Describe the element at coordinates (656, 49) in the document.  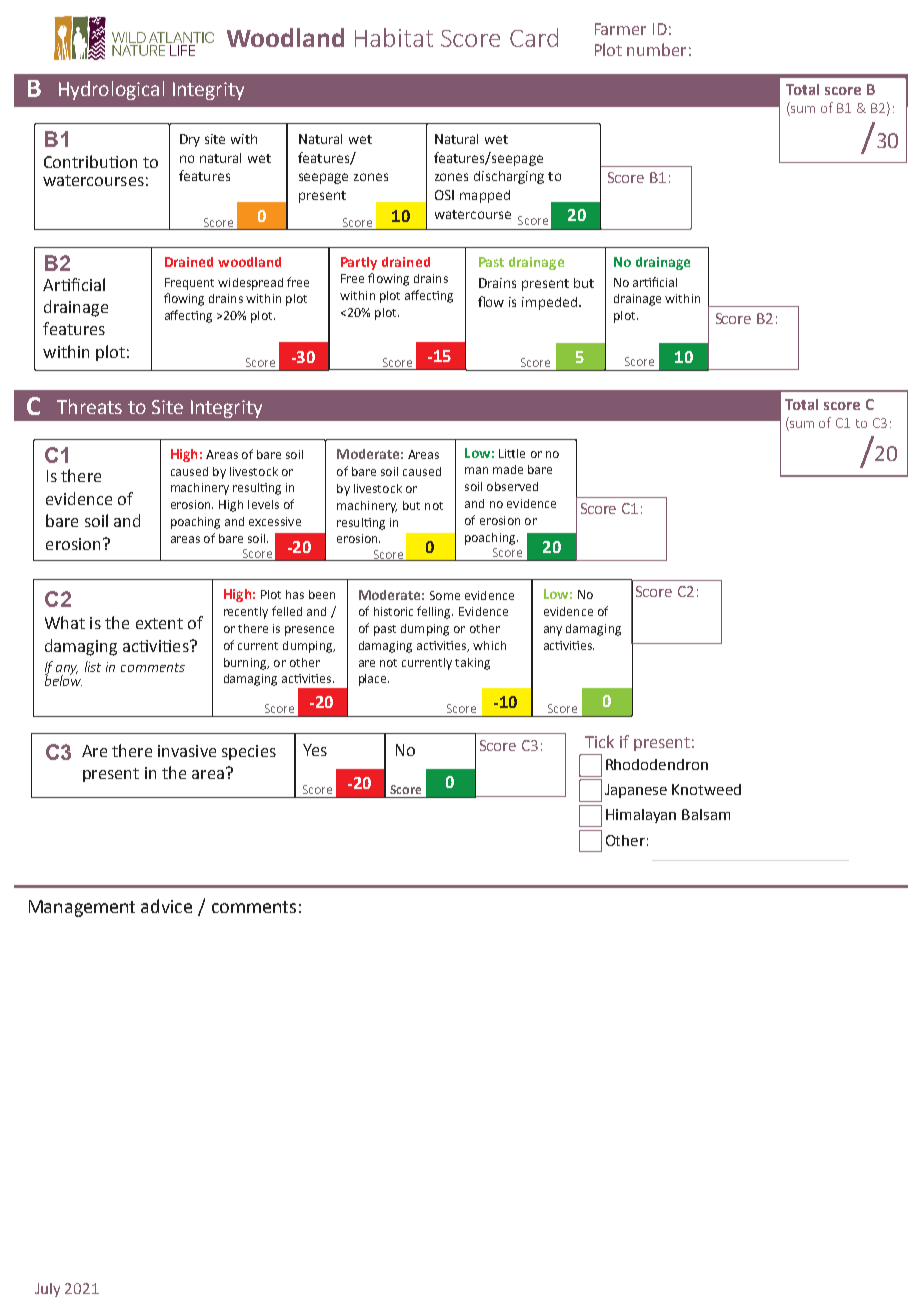
I see `number` at that location.
